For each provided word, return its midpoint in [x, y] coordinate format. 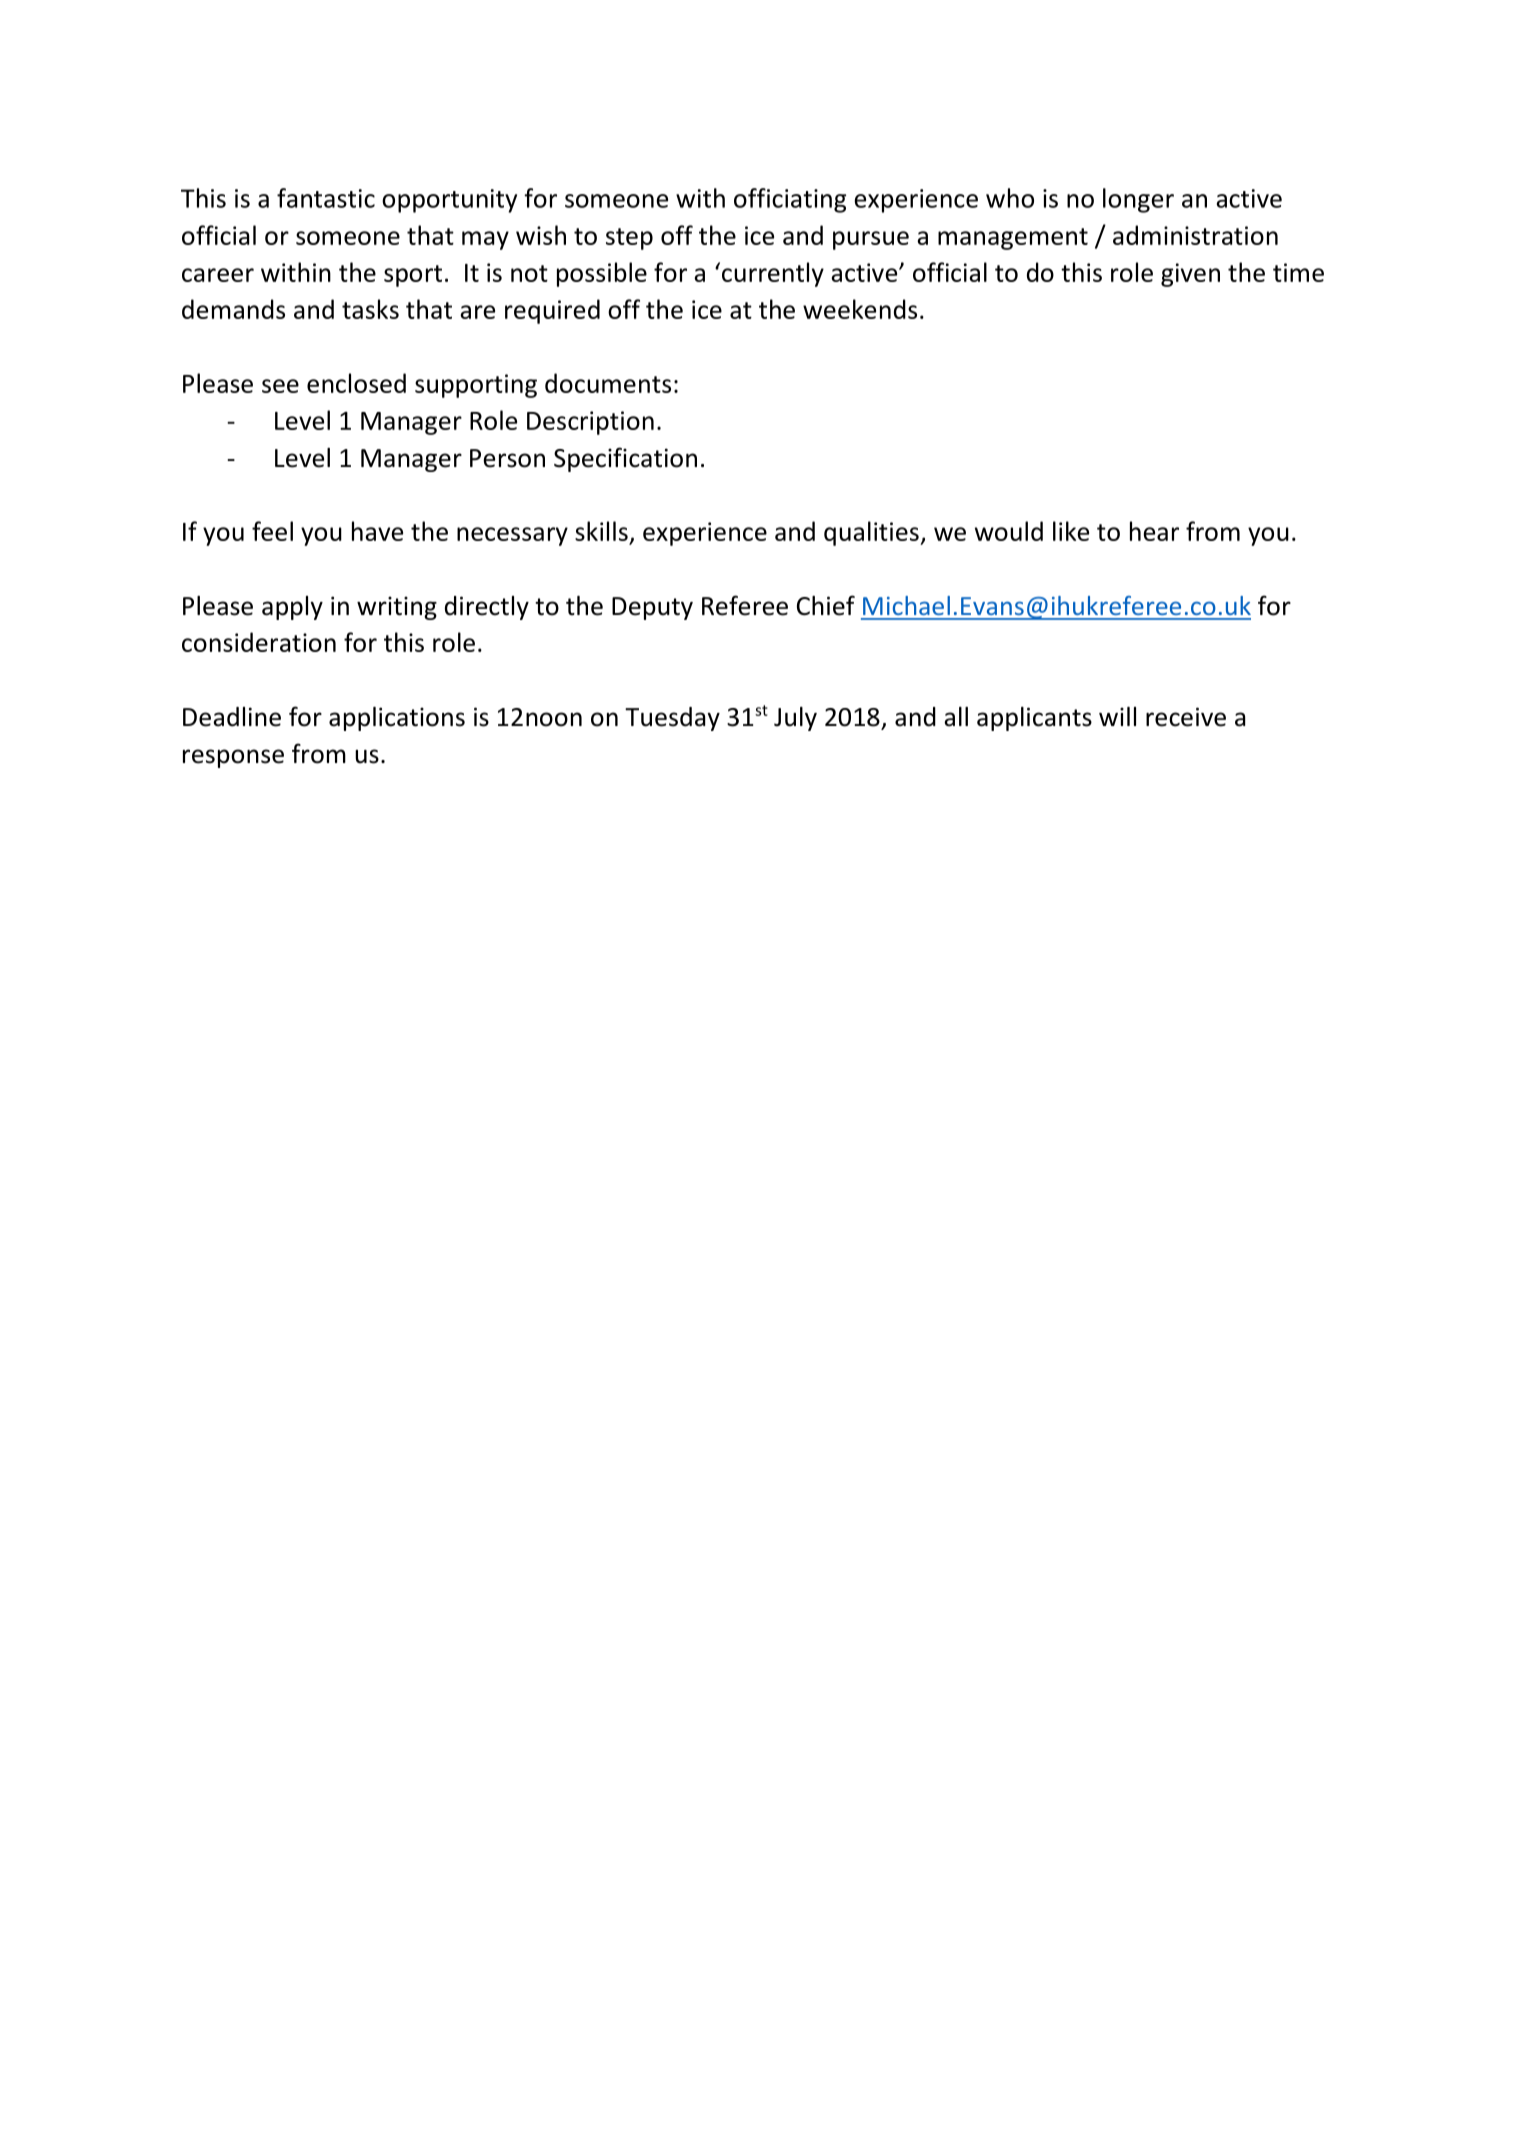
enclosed [356, 383]
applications [397, 719]
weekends [860, 309]
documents [608, 383]
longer [1138, 200]
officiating [790, 200]
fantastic [326, 198]
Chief [826, 605]
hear [1154, 531]
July [795, 719]
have [377, 531]
